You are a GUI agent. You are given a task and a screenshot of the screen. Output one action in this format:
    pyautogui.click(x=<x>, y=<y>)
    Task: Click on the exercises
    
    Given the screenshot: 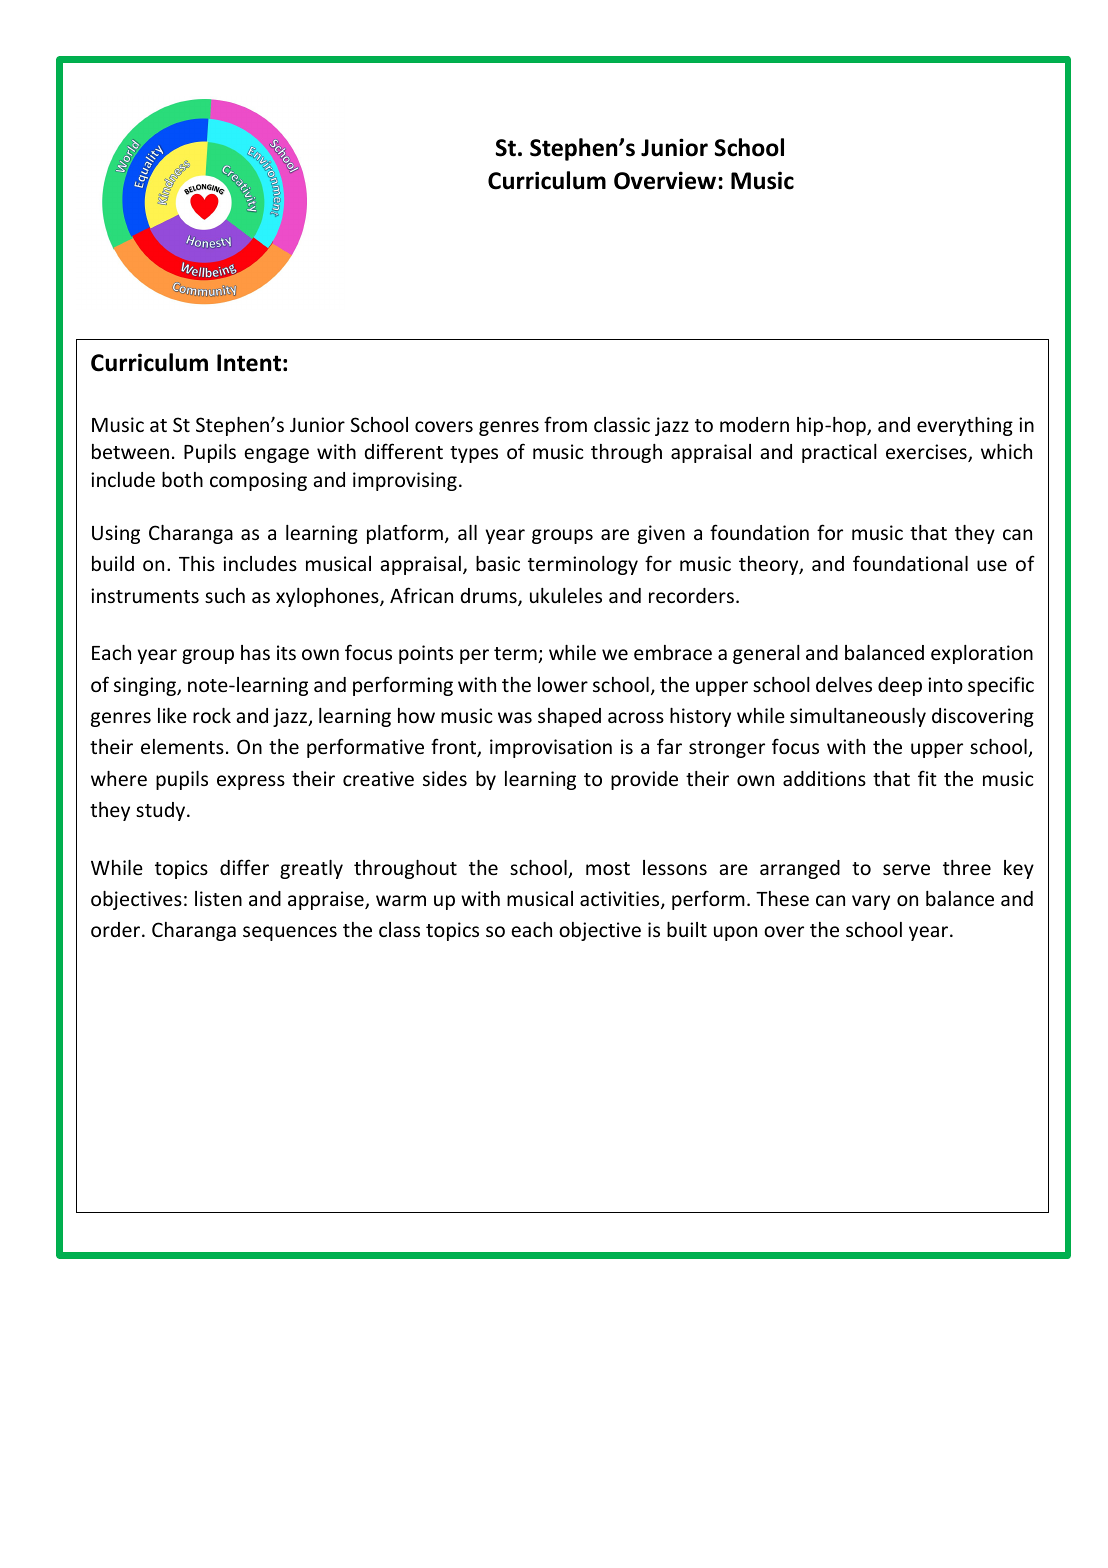 What is the action you would take?
    pyautogui.click(x=927, y=453)
